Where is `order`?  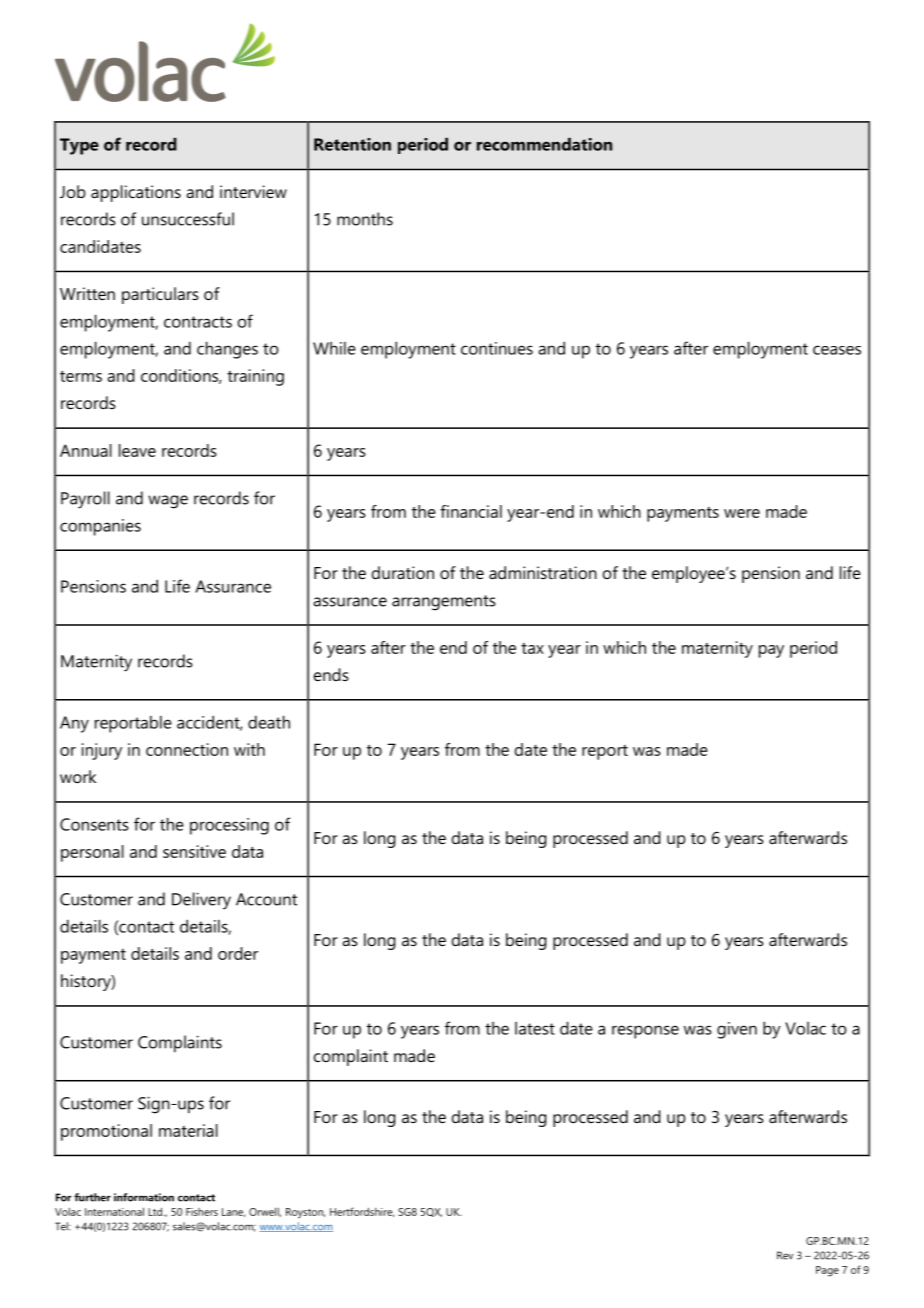 order is located at coordinates (238, 953).
